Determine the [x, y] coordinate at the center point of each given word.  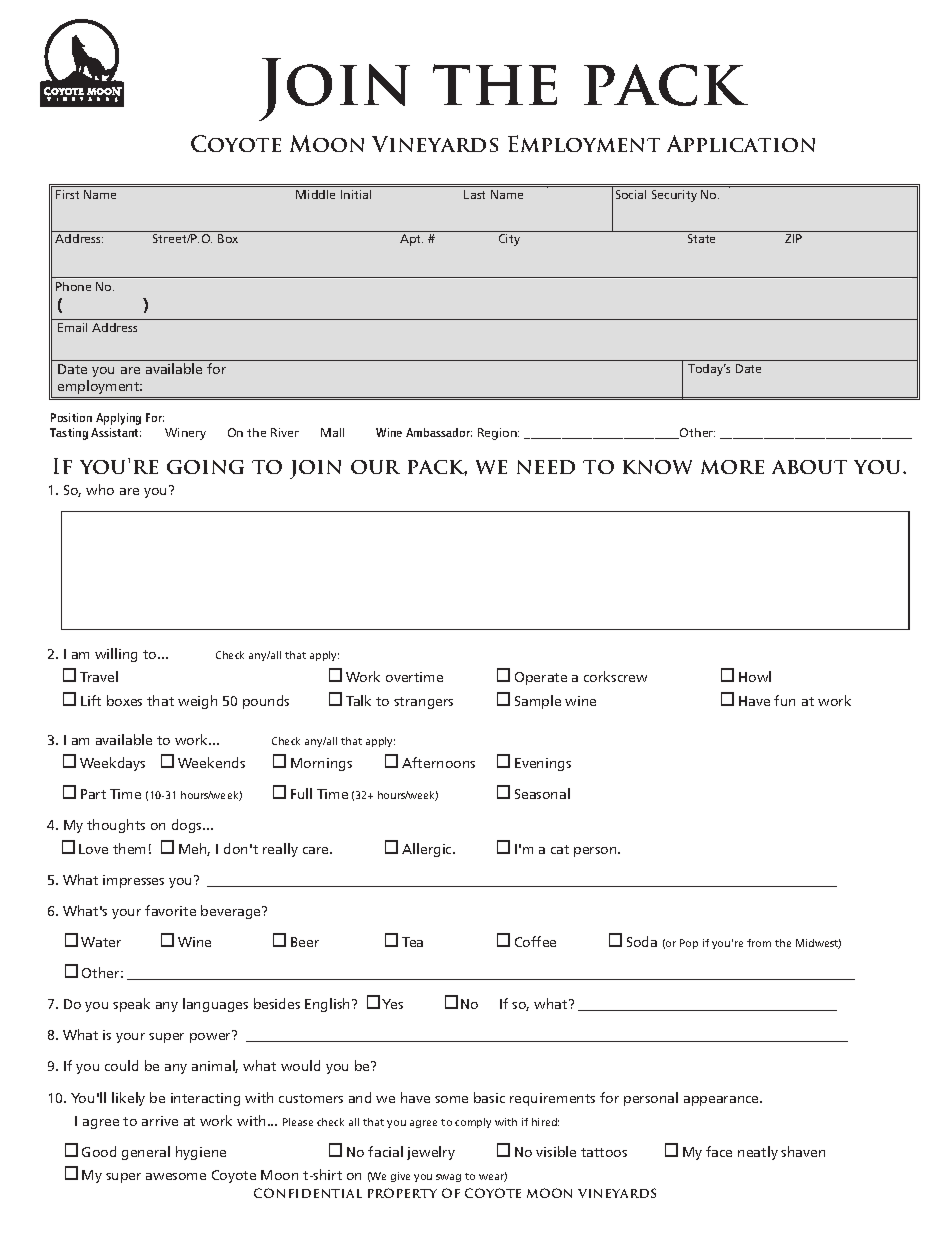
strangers [423, 703]
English [327, 1005]
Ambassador [439, 432]
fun [784, 700]
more [732, 467]
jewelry [431, 1153]
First [67, 194]
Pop [689, 944]
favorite [170, 910]
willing [116, 655]
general [146, 1153]
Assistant [116, 432]
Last [474, 194]
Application [741, 143]
